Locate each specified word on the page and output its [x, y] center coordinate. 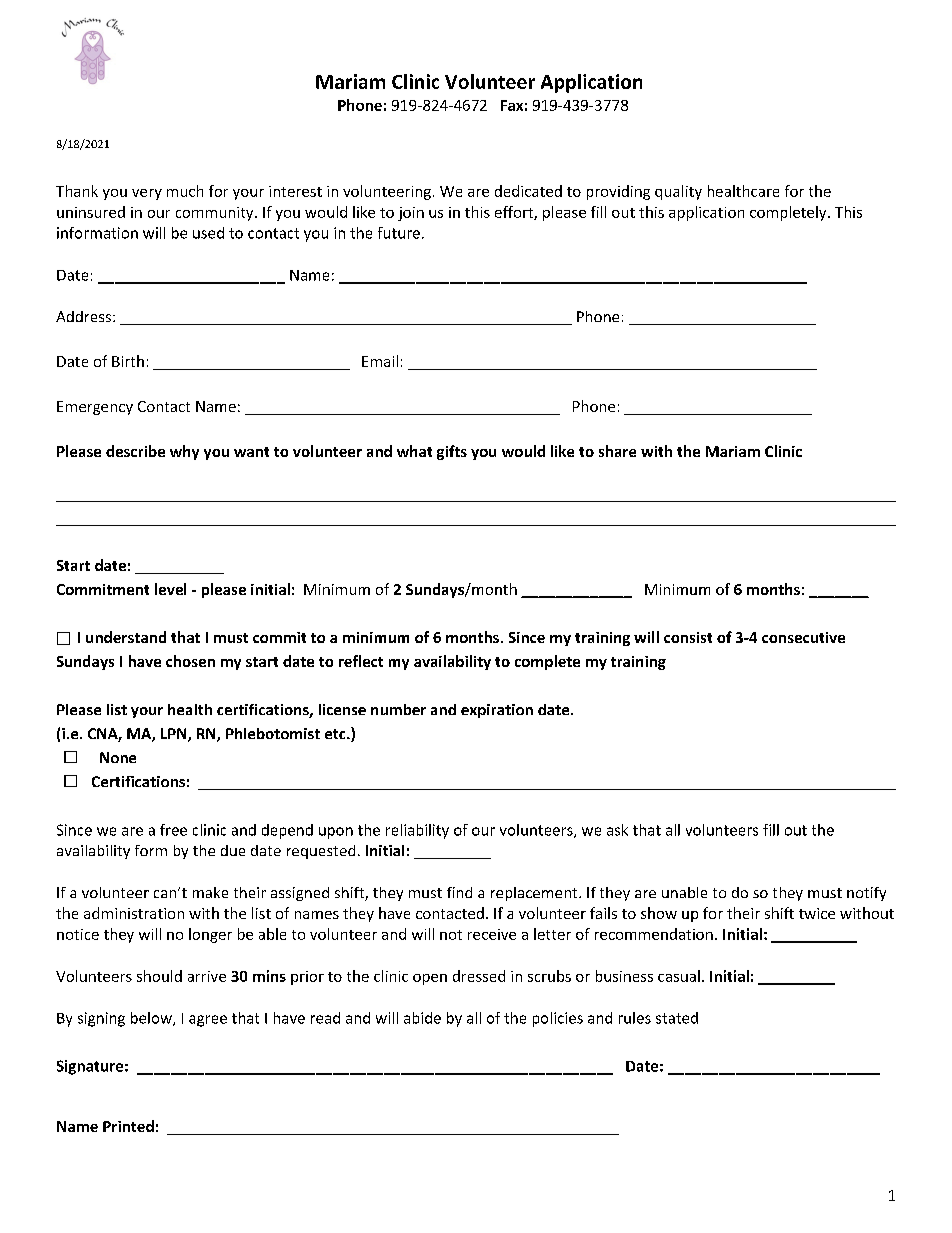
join [411, 214]
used [208, 233]
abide [422, 1018]
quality [678, 192]
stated [677, 1018]
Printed [128, 1126]
